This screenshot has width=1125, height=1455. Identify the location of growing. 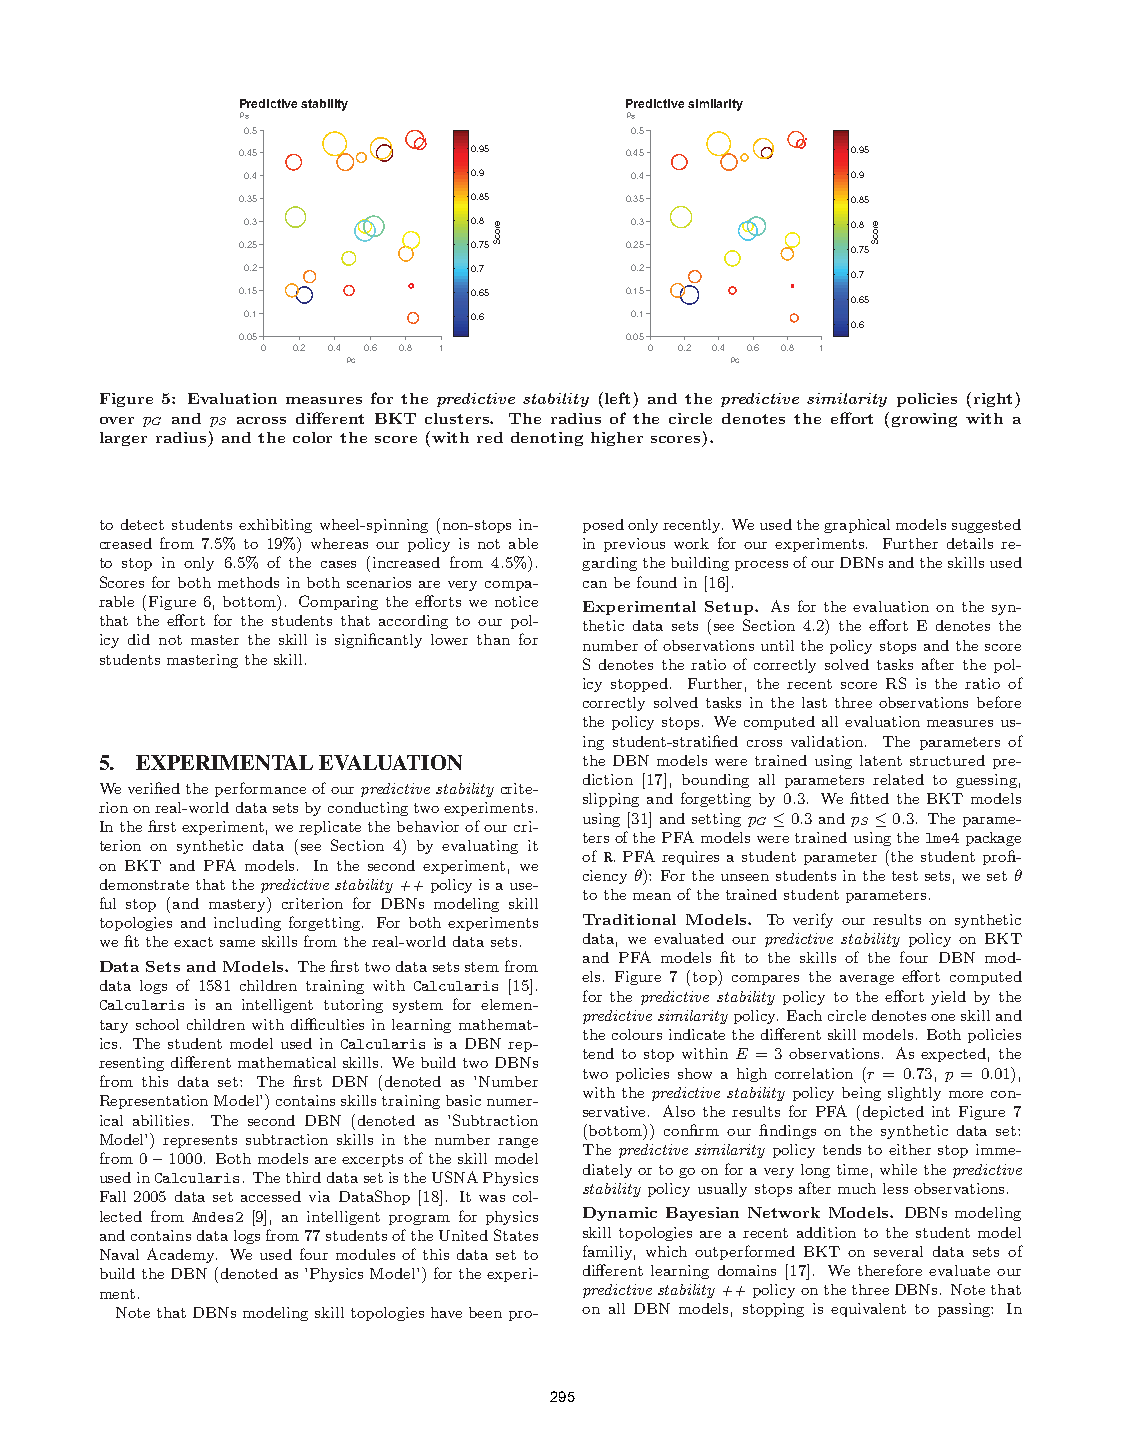
(924, 420).
